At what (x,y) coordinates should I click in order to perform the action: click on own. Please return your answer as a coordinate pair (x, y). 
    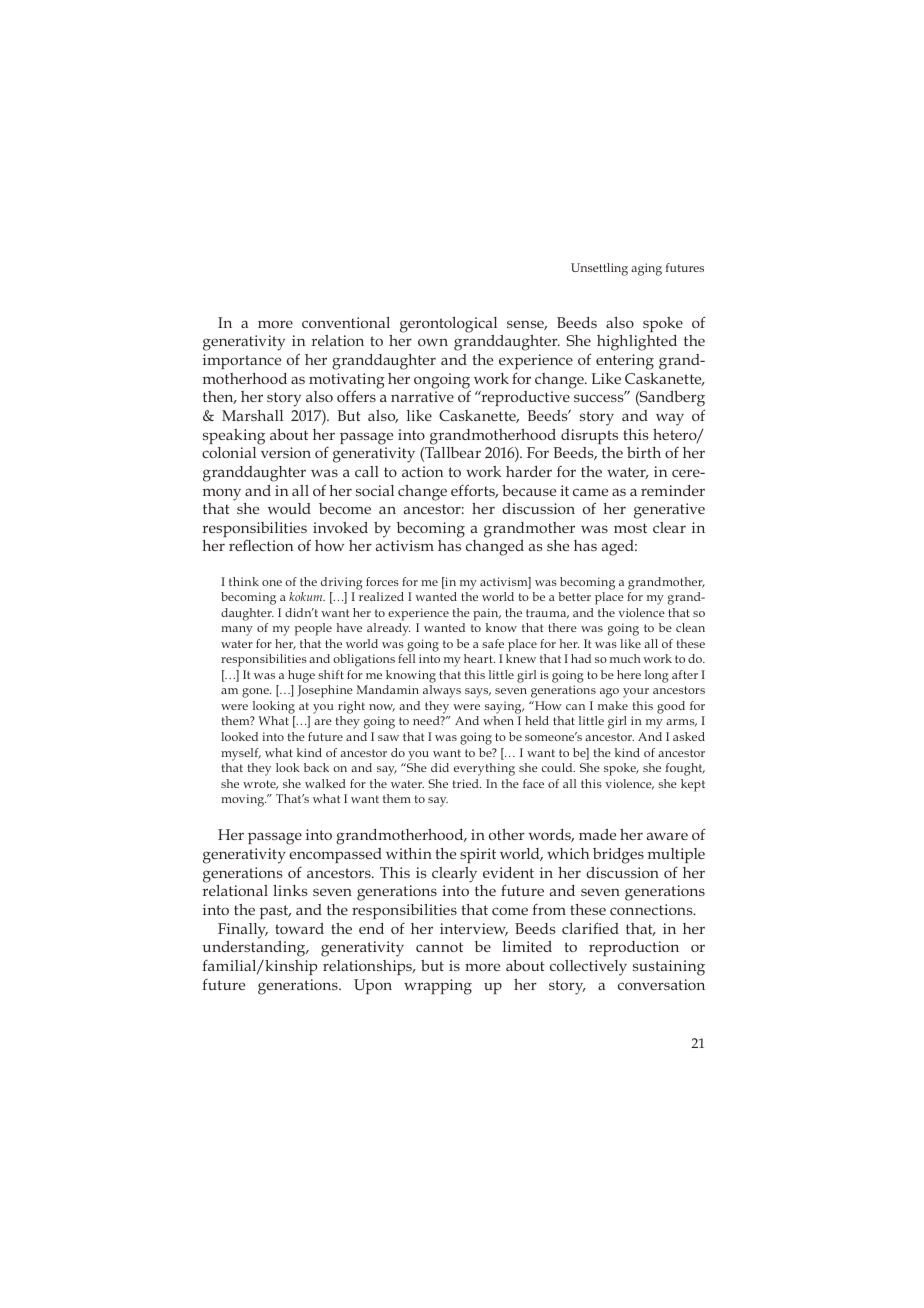
    Looking at the image, I should click on (433, 342).
